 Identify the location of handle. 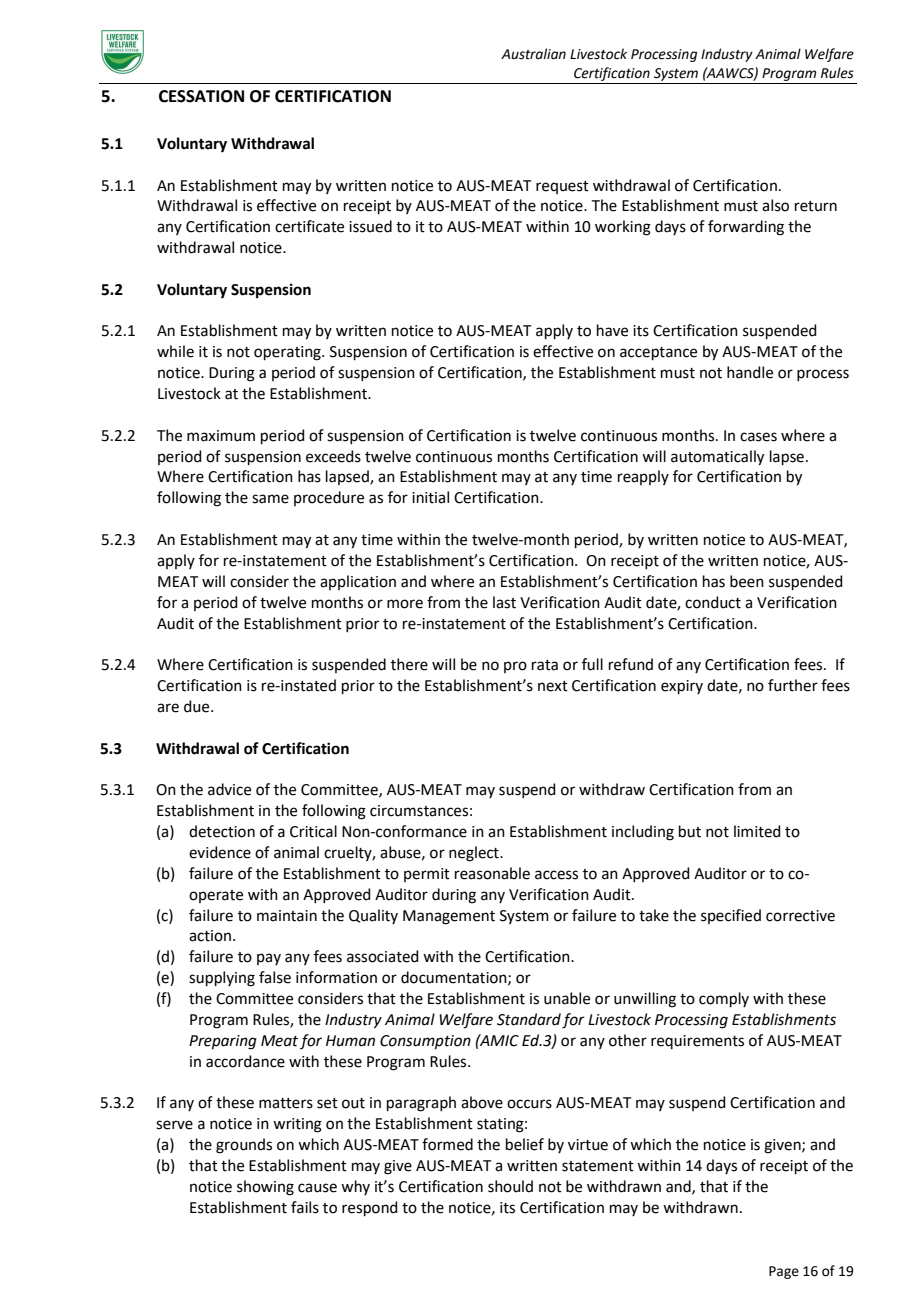
(750, 372).
